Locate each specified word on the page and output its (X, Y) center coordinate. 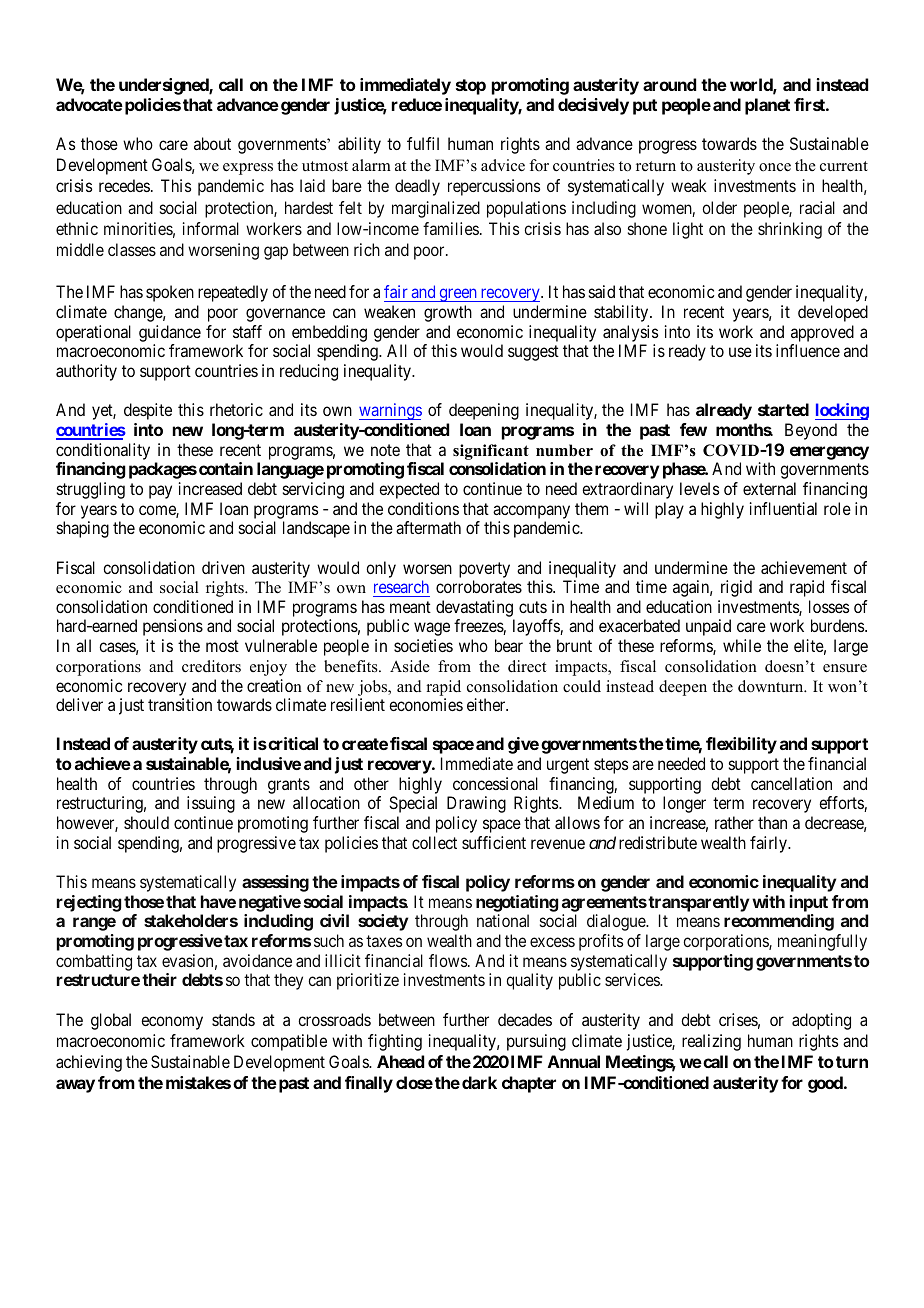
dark (479, 1082)
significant (491, 452)
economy (172, 1023)
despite (148, 411)
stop (471, 87)
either (487, 704)
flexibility (741, 745)
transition (180, 704)
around (669, 84)
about (212, 143)
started (783, 409)
